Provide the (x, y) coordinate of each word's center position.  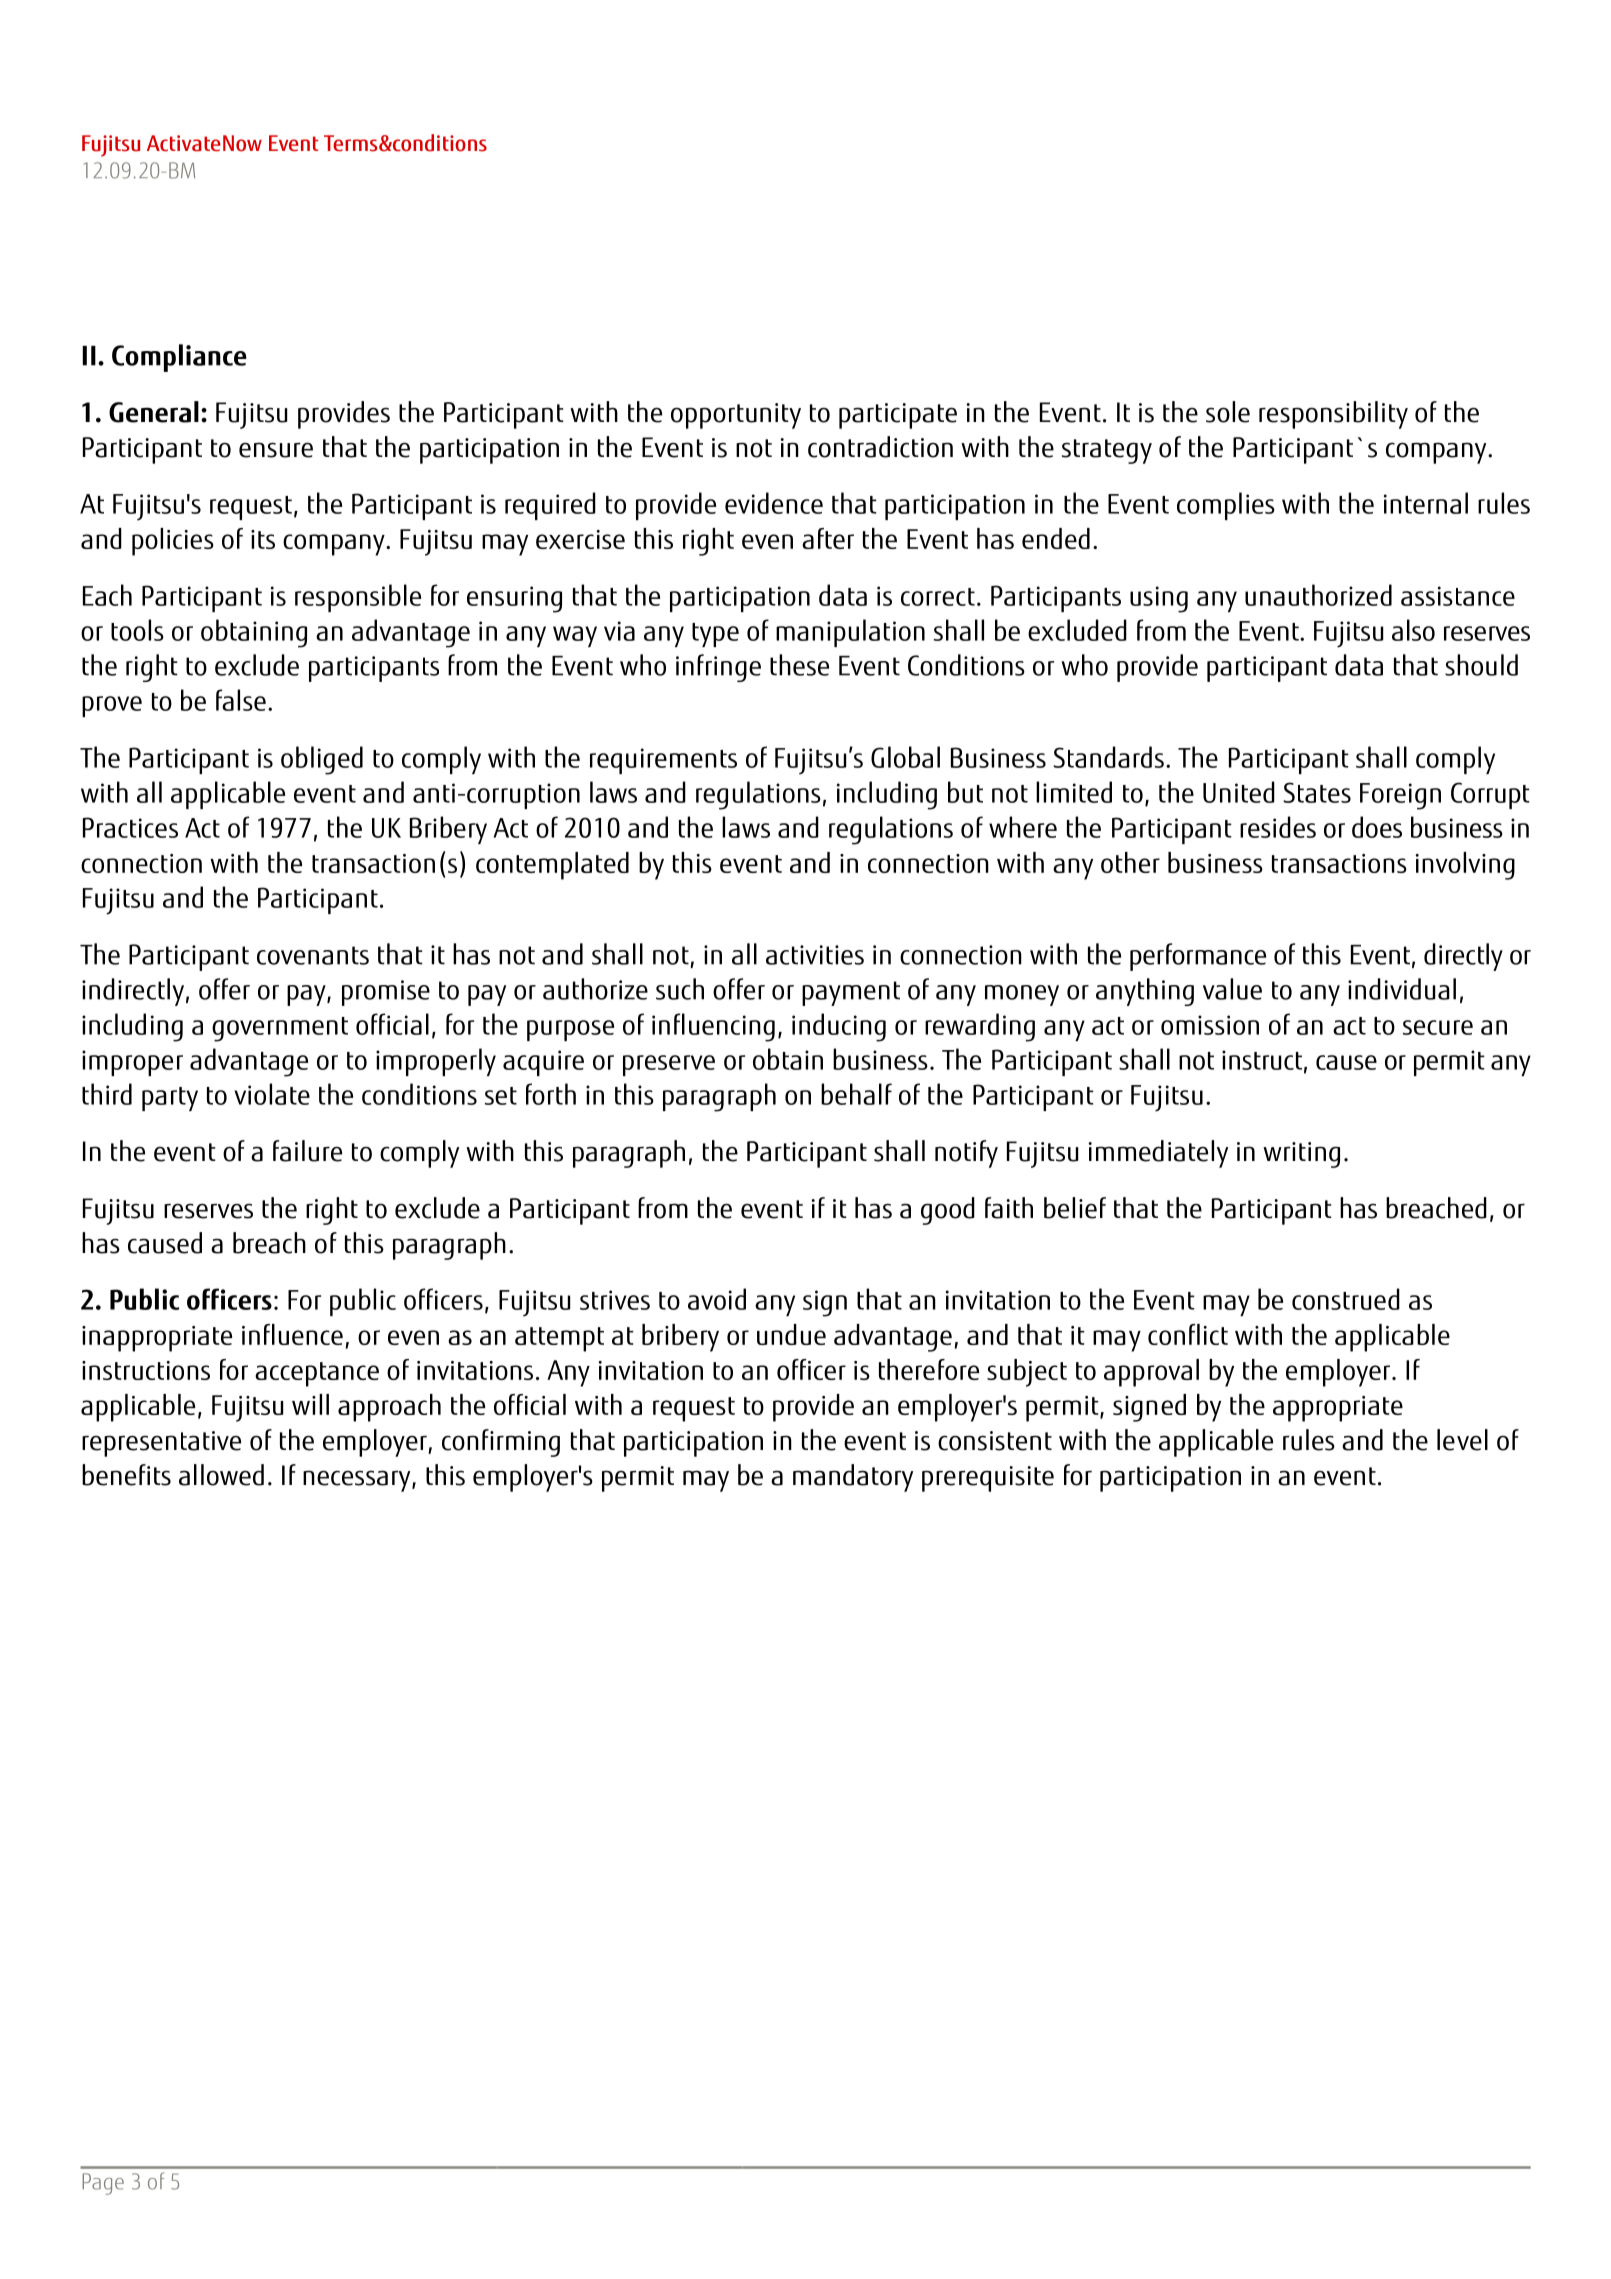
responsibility (1333, 415)
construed (1346, 1299)
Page (103, 2184)
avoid (717, 1299)
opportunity (736, 416)
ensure (276, 450)
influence (292, 1334)
